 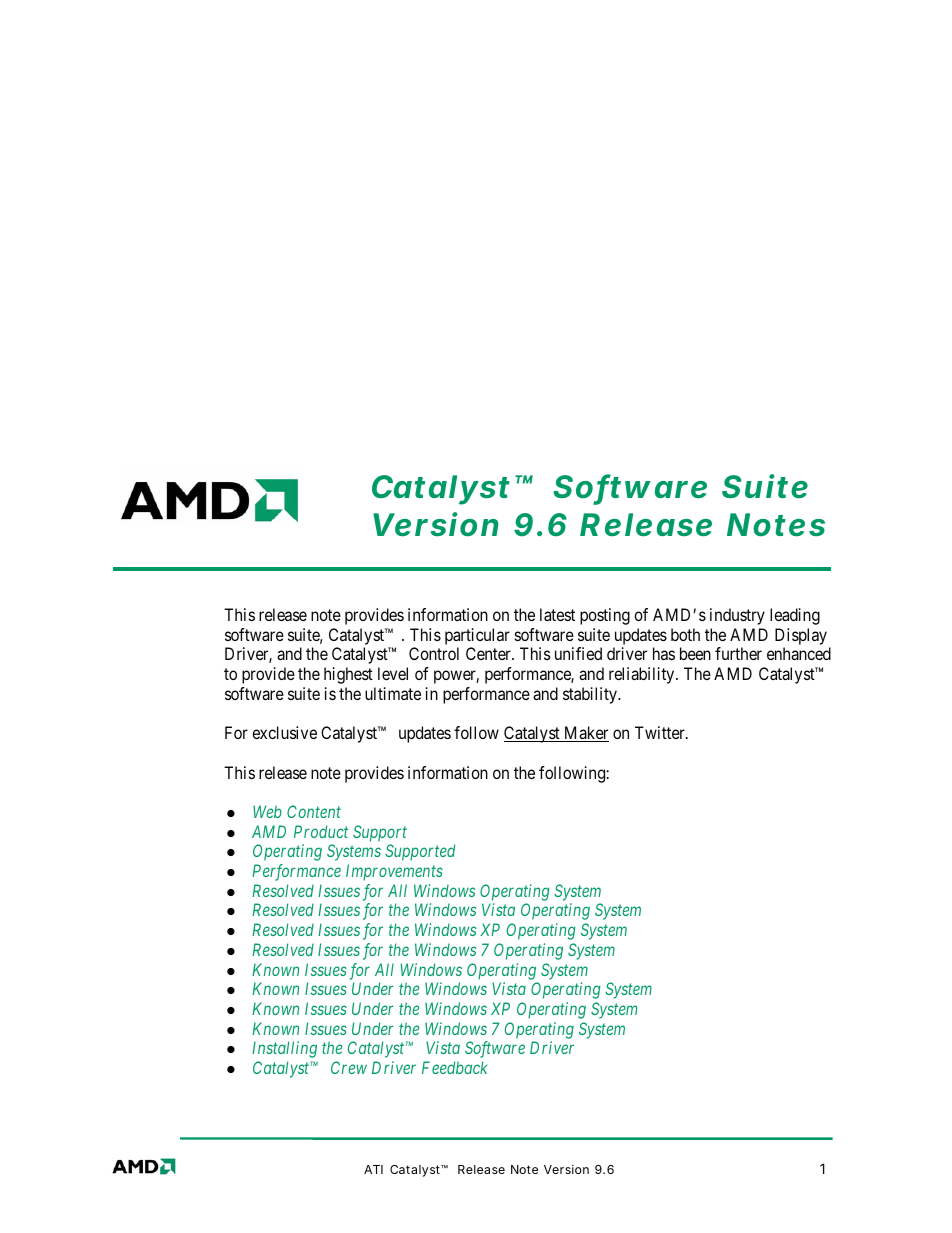 What do you see at coordinates (643, 675) in the page?
I see `reliability` at bounding box center [643, 675].
